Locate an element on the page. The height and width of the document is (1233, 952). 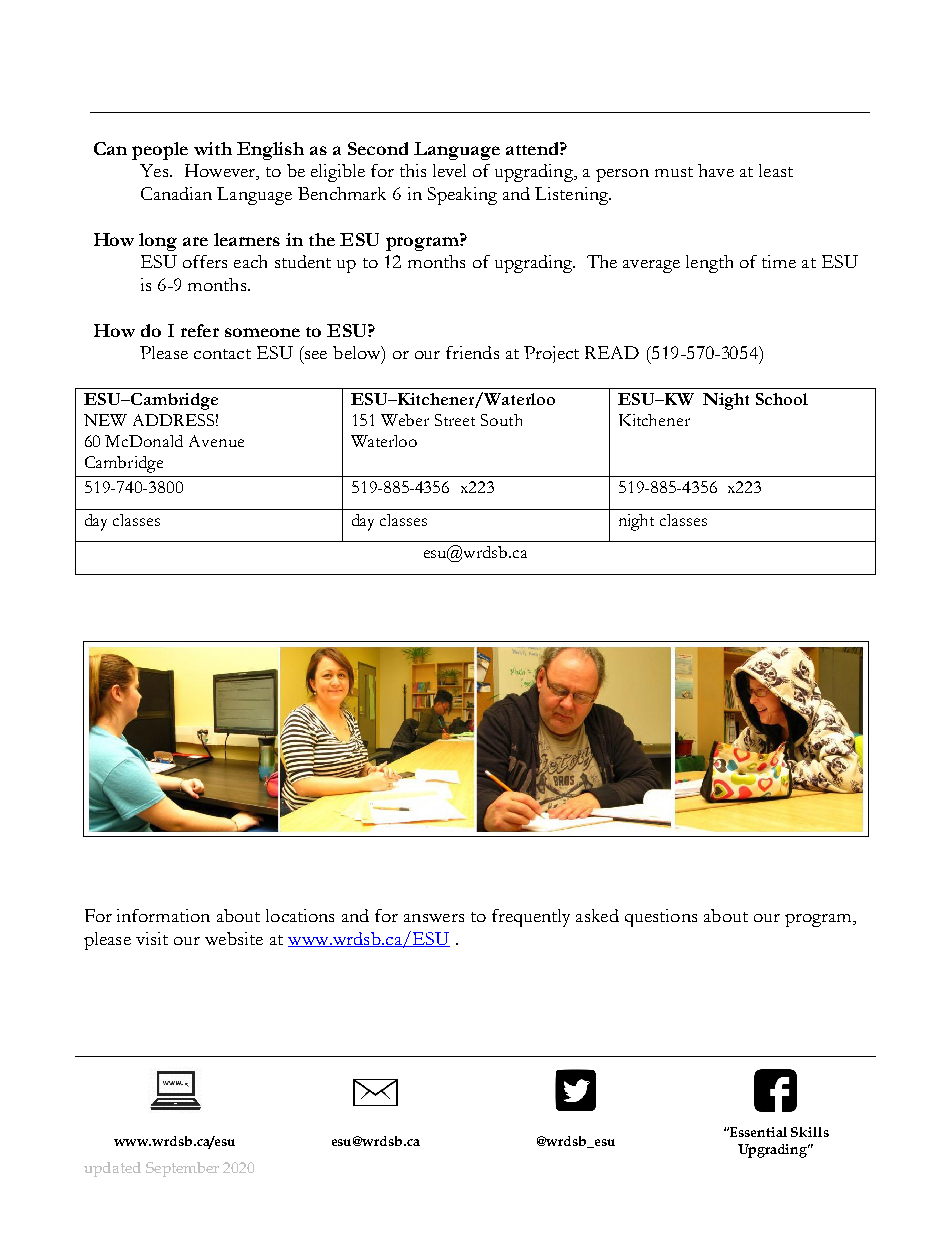
September is located at coordinates (182, 1169).
